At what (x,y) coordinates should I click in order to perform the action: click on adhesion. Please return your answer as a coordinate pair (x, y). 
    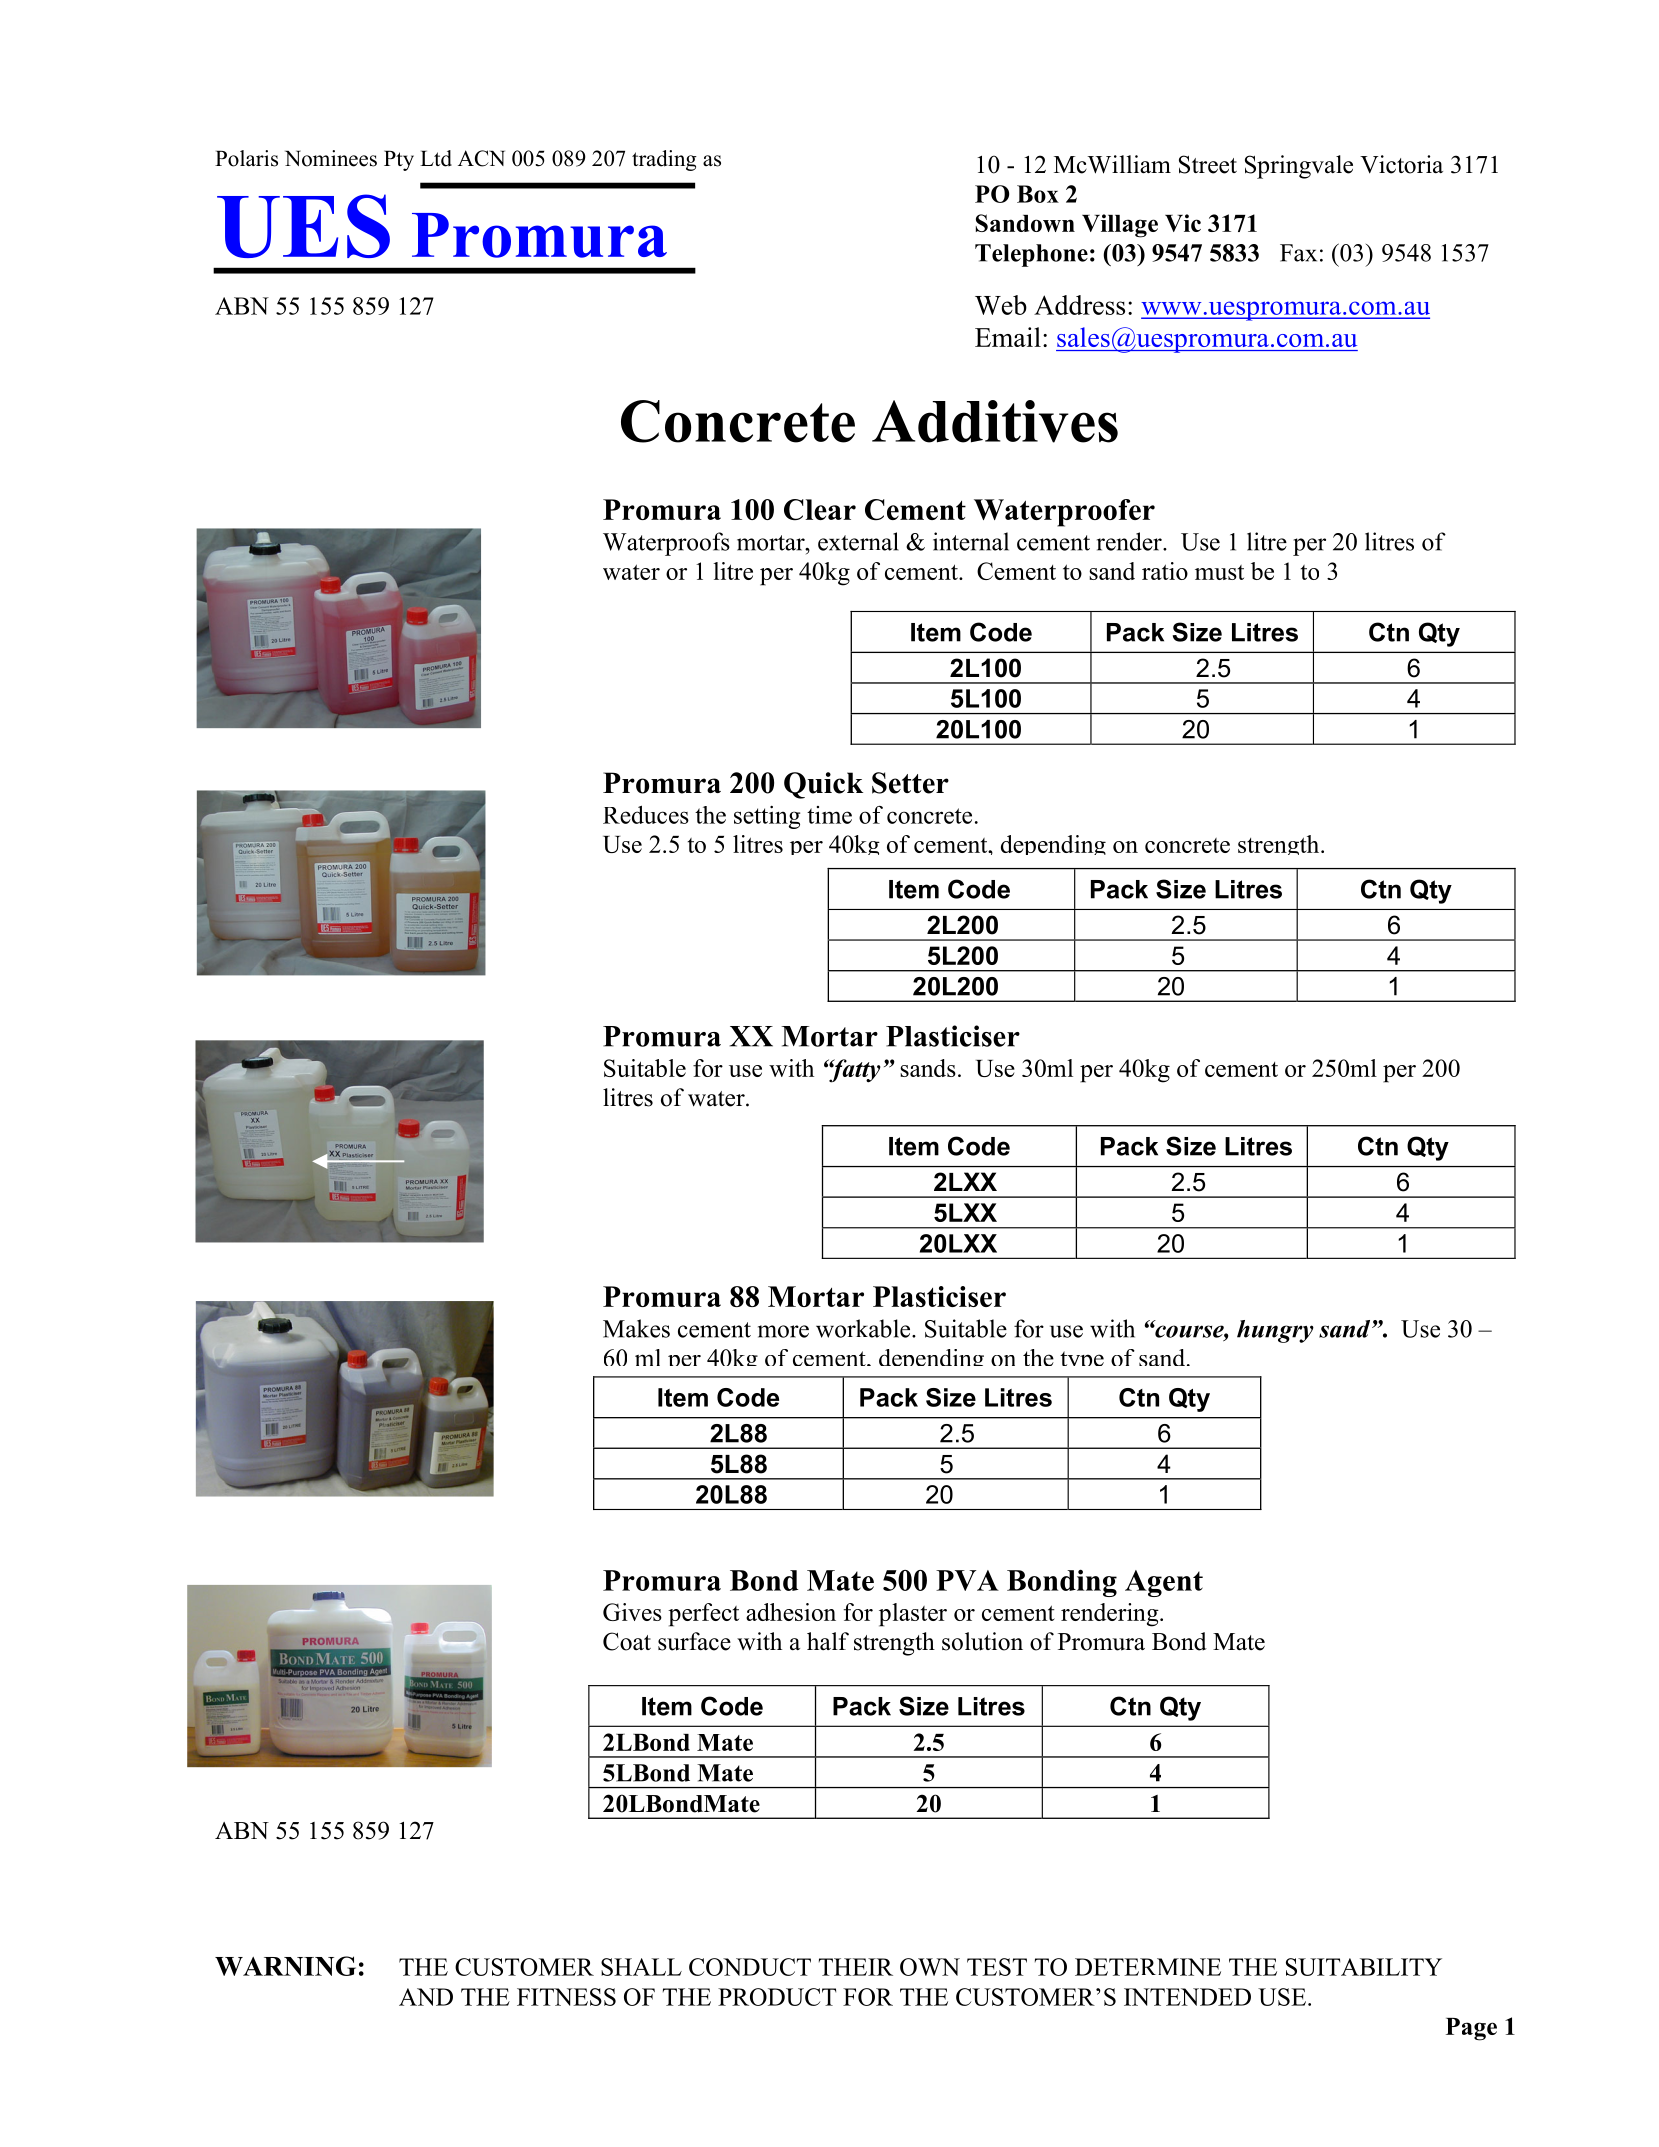
    Looking at the image, I should click on (791, 1612).
